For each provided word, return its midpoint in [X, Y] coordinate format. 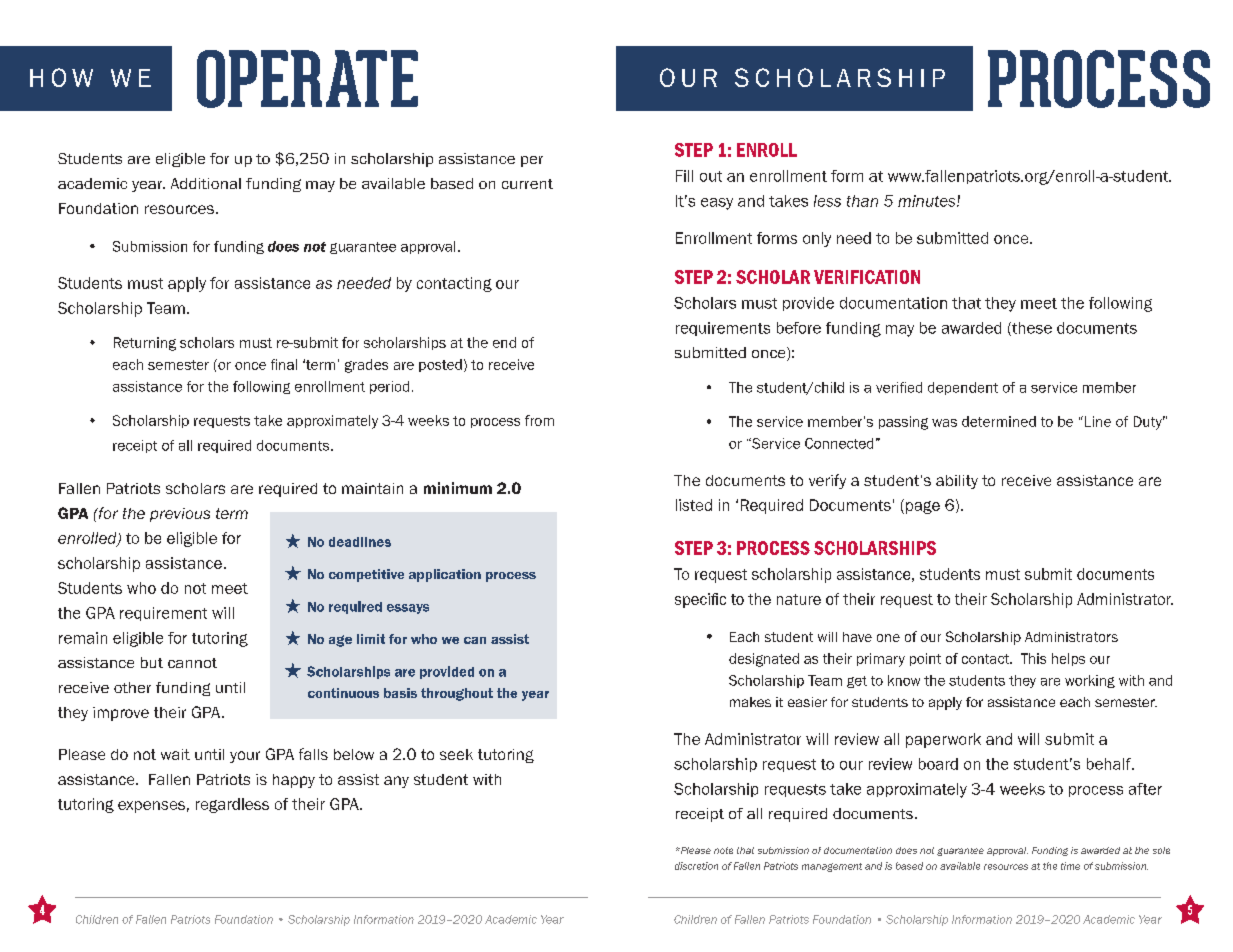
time [1070, 866]
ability [957, 482]
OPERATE [307, 79]
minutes [928, 201]
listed [694, 505]
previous [180, 515]
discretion [696, 866]
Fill [684, 176]
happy [294, 781]
